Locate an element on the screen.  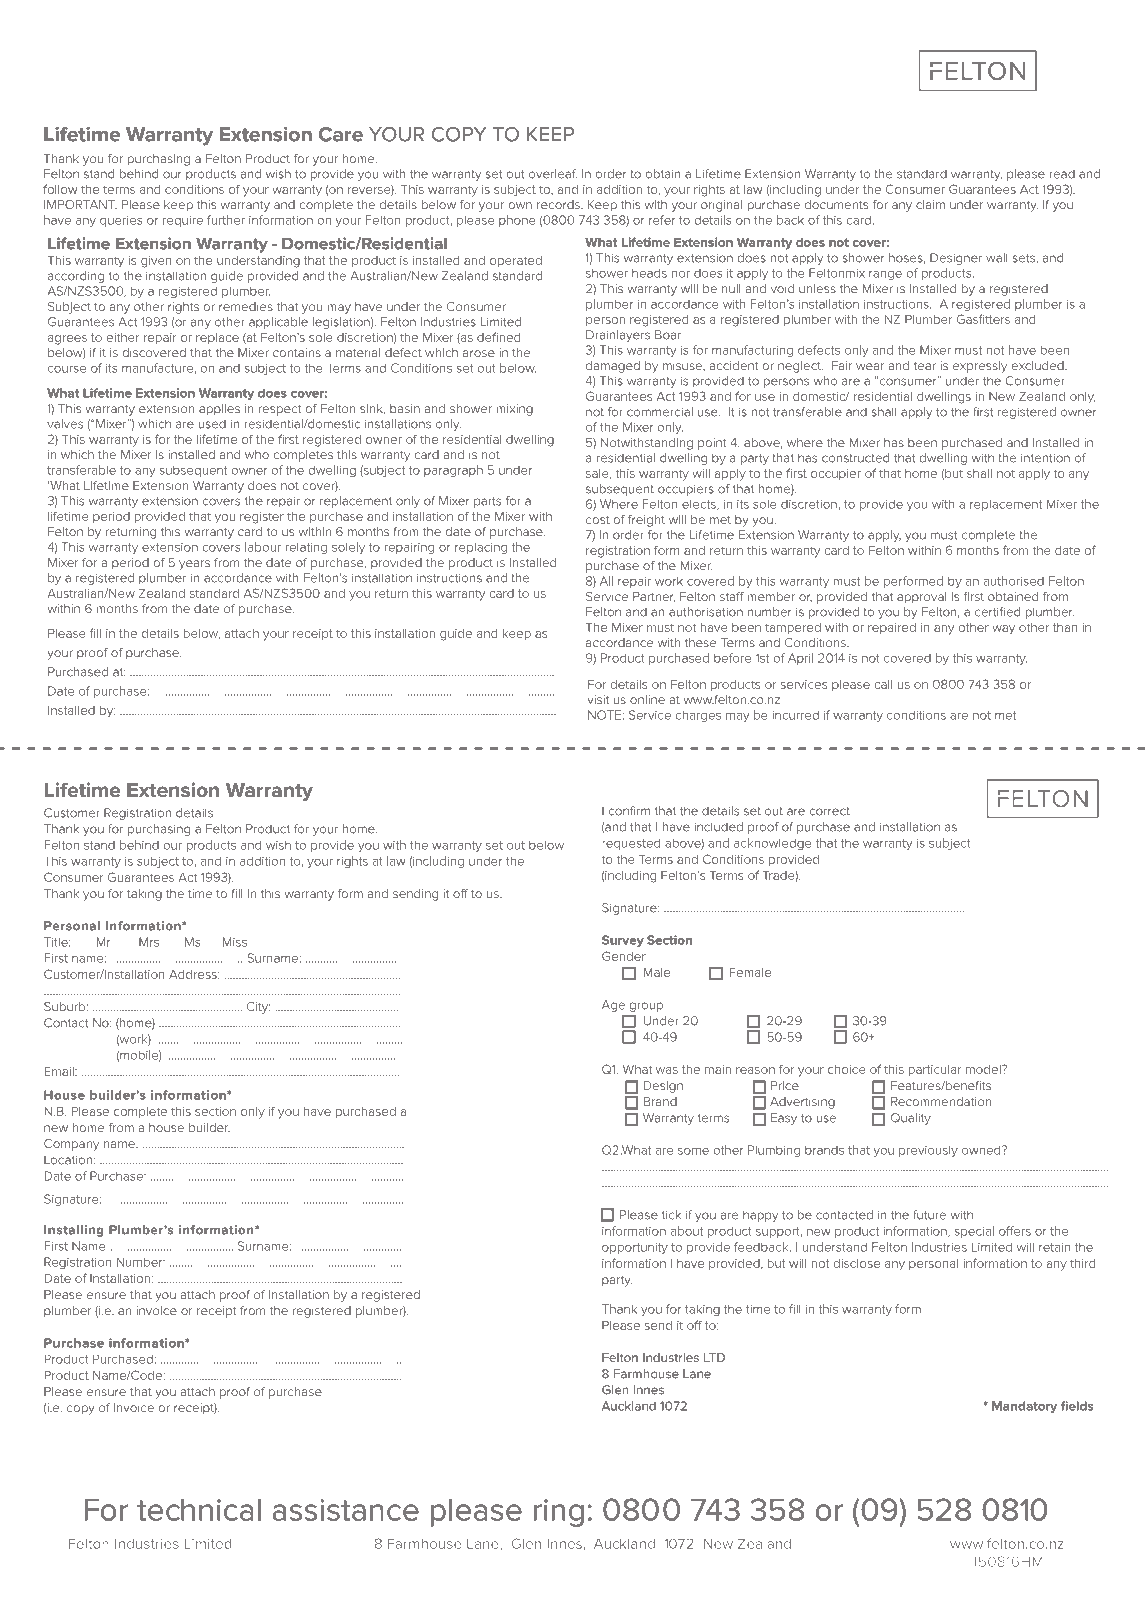
call is located at coordinates (883, 684).
